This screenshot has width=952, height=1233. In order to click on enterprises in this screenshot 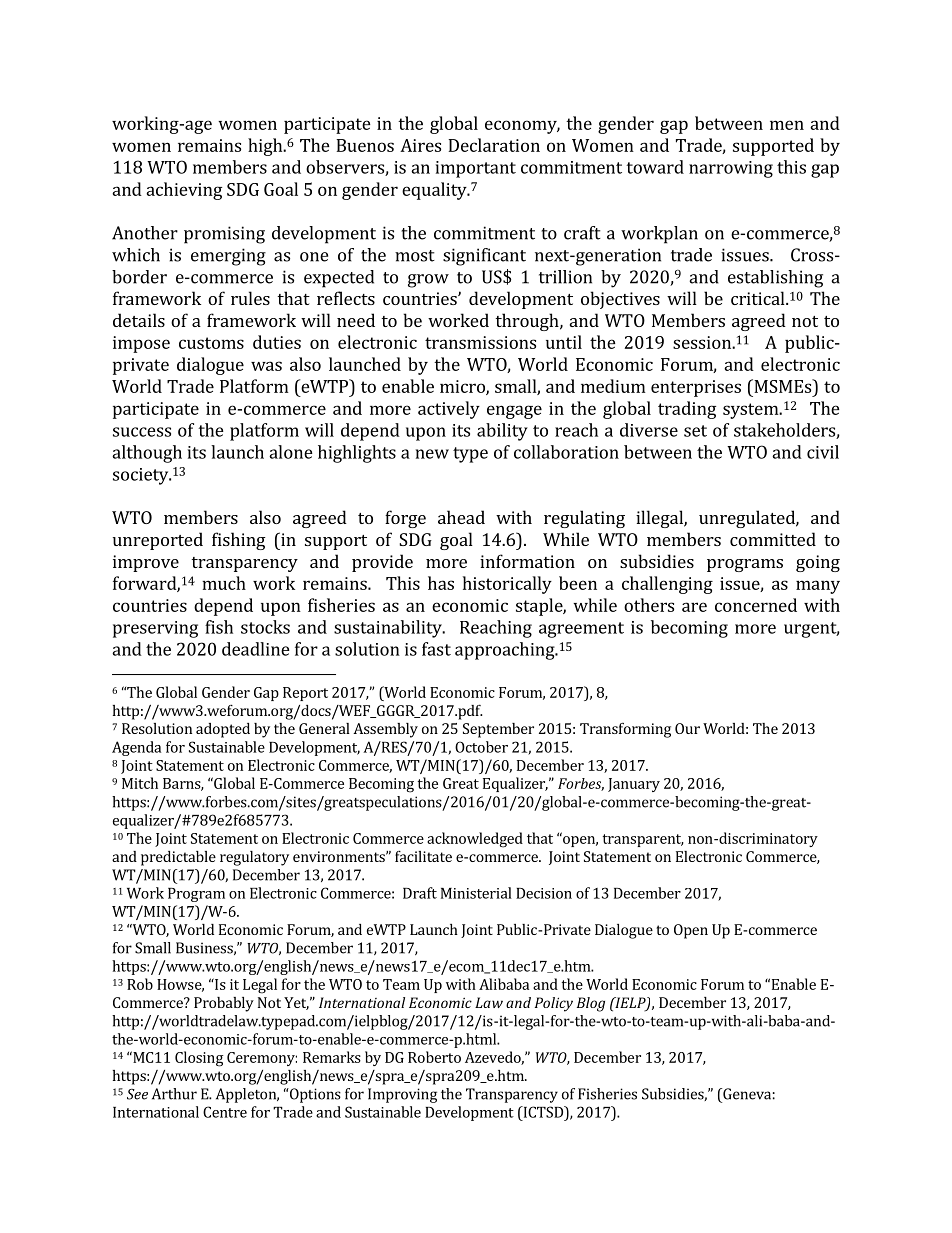, I will do `click(696, 388)`.
